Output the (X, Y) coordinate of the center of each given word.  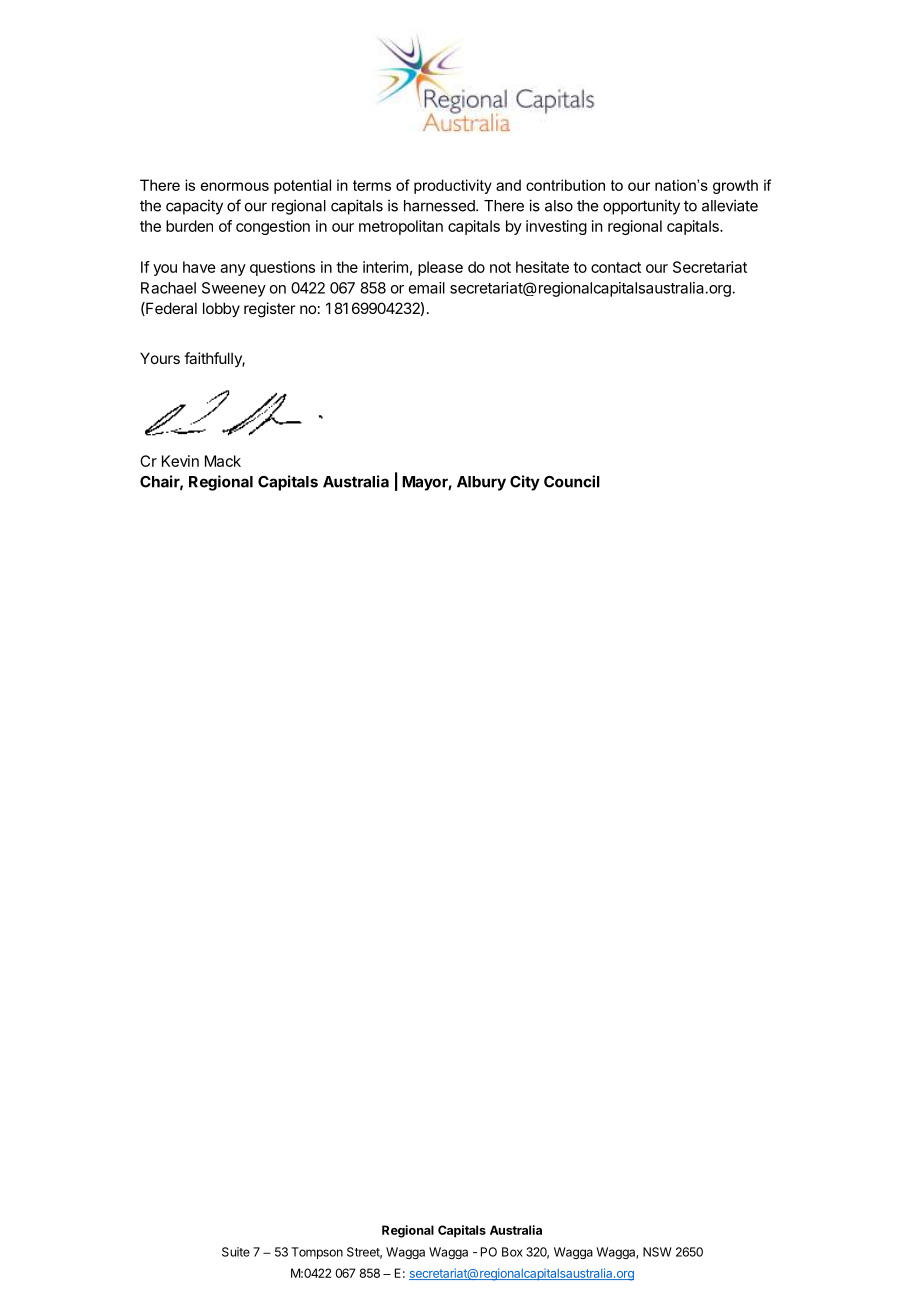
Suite (236, 1252)
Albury (481, 483)
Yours (160, 358)
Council (572, 481)
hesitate (542, 267)
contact (616, 267)
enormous (235, 186)
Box (512, 1252)
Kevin (180, 461)
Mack (223, 461)
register (269, 310)
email (427, 288)
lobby (221, 309)
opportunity (641, 207)
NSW (657, 1252)
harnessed (440, 206)
